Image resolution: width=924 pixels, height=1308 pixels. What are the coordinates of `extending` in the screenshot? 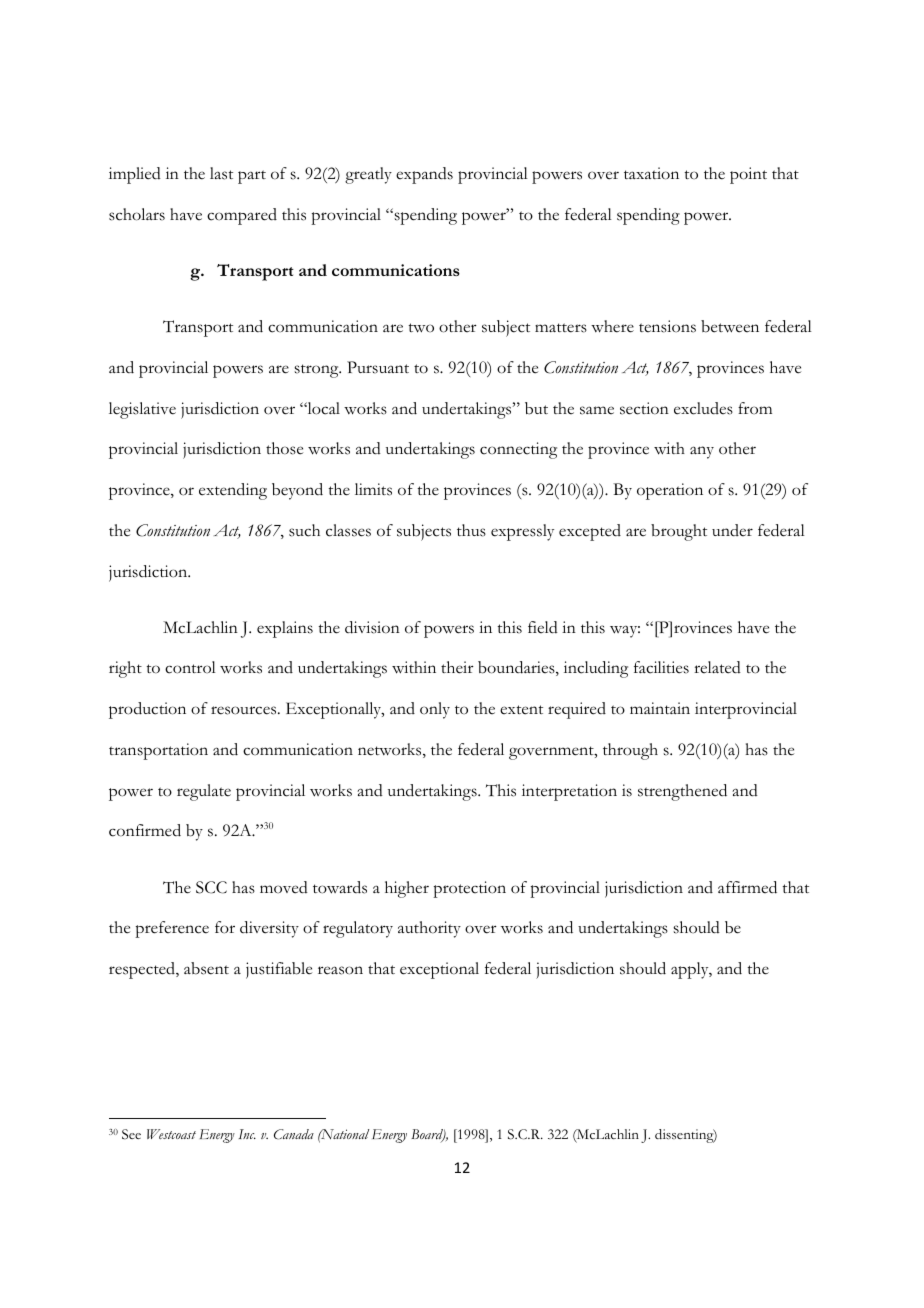 It's located at (233, 491).
